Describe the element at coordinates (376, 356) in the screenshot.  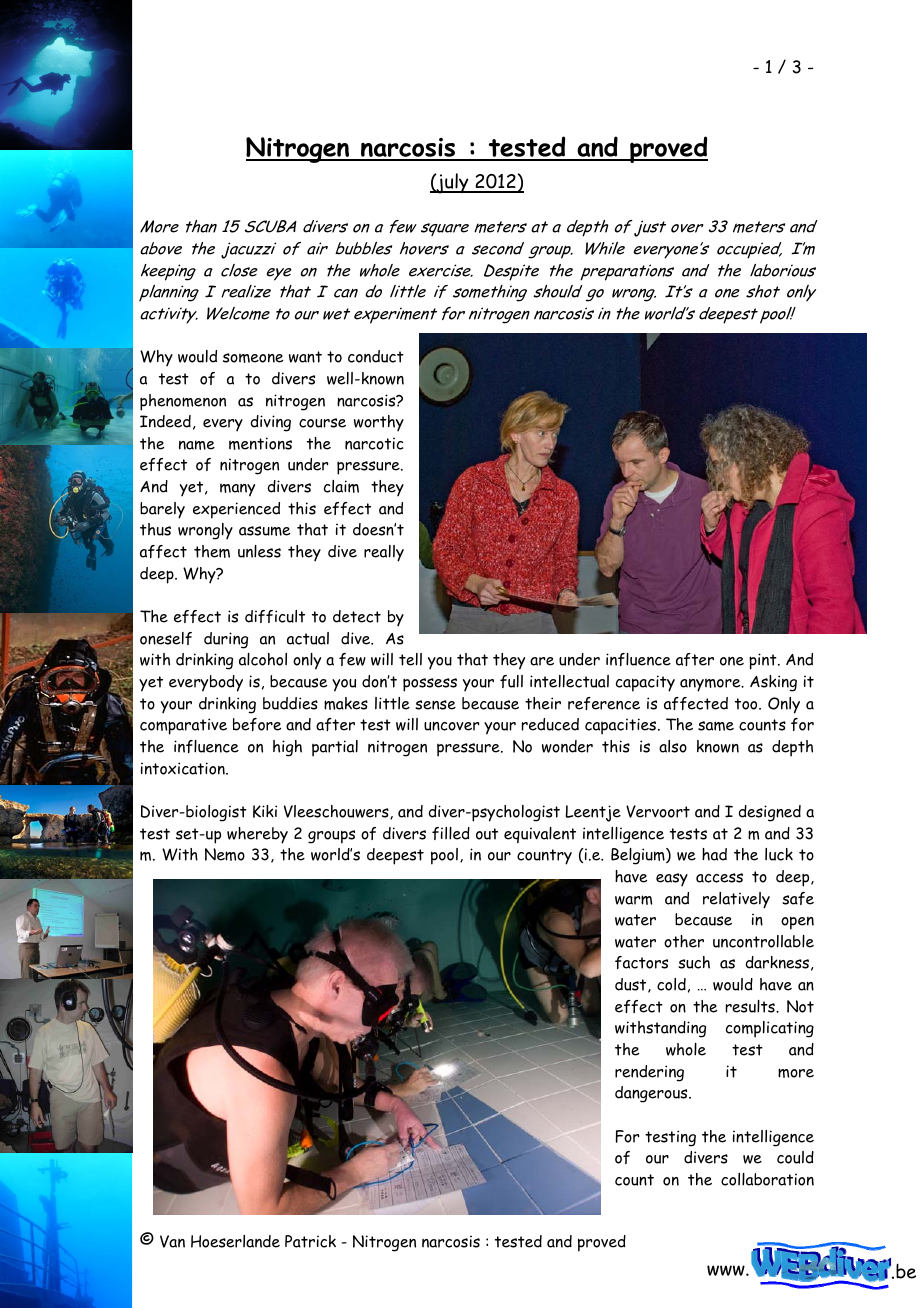
I see `conduct` at that location.
